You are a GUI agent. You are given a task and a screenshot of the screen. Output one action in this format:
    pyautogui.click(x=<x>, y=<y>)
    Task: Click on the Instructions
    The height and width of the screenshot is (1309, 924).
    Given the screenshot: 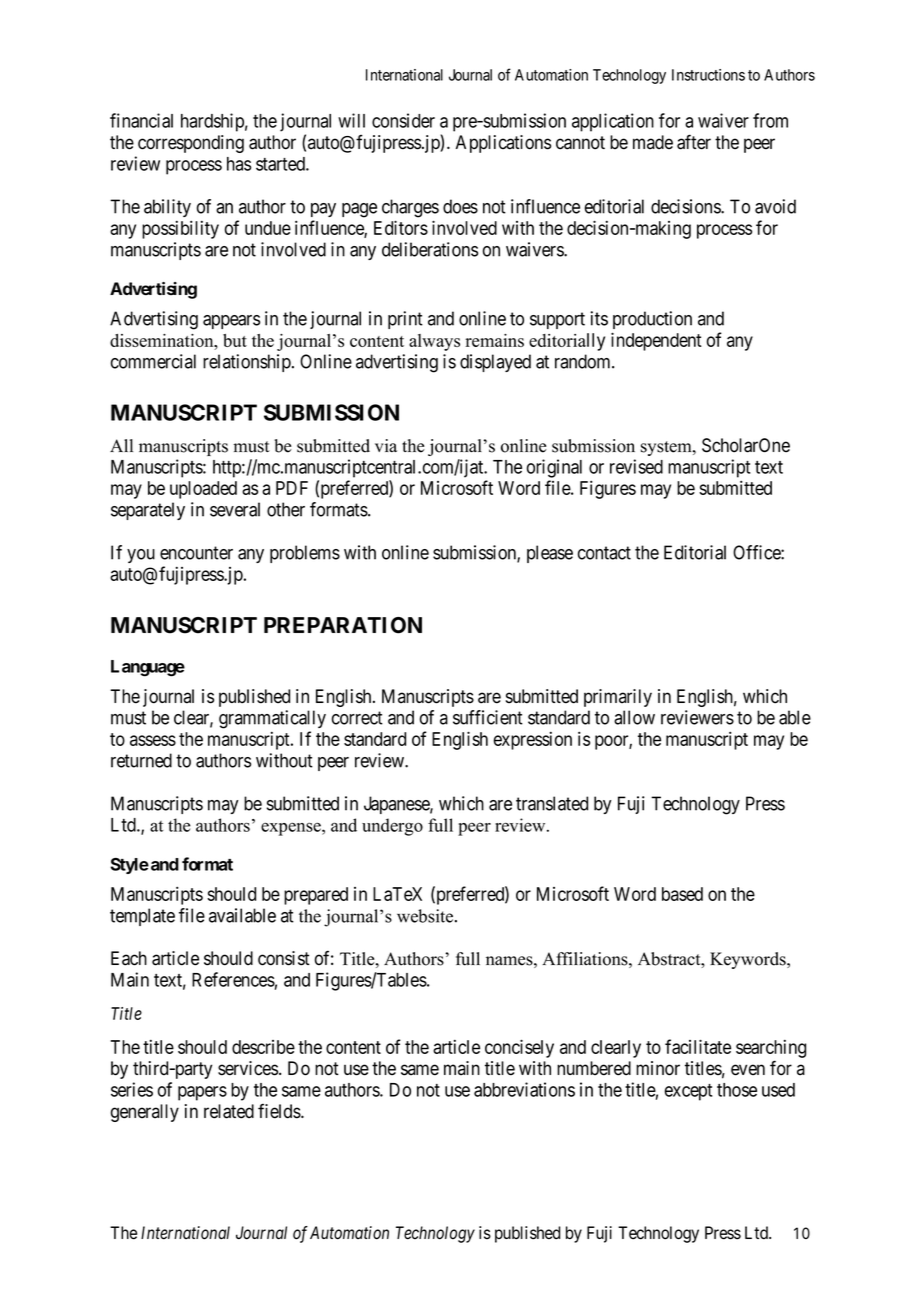 What is the action you would take?
    pyautogui.click(x=708, y=75)
